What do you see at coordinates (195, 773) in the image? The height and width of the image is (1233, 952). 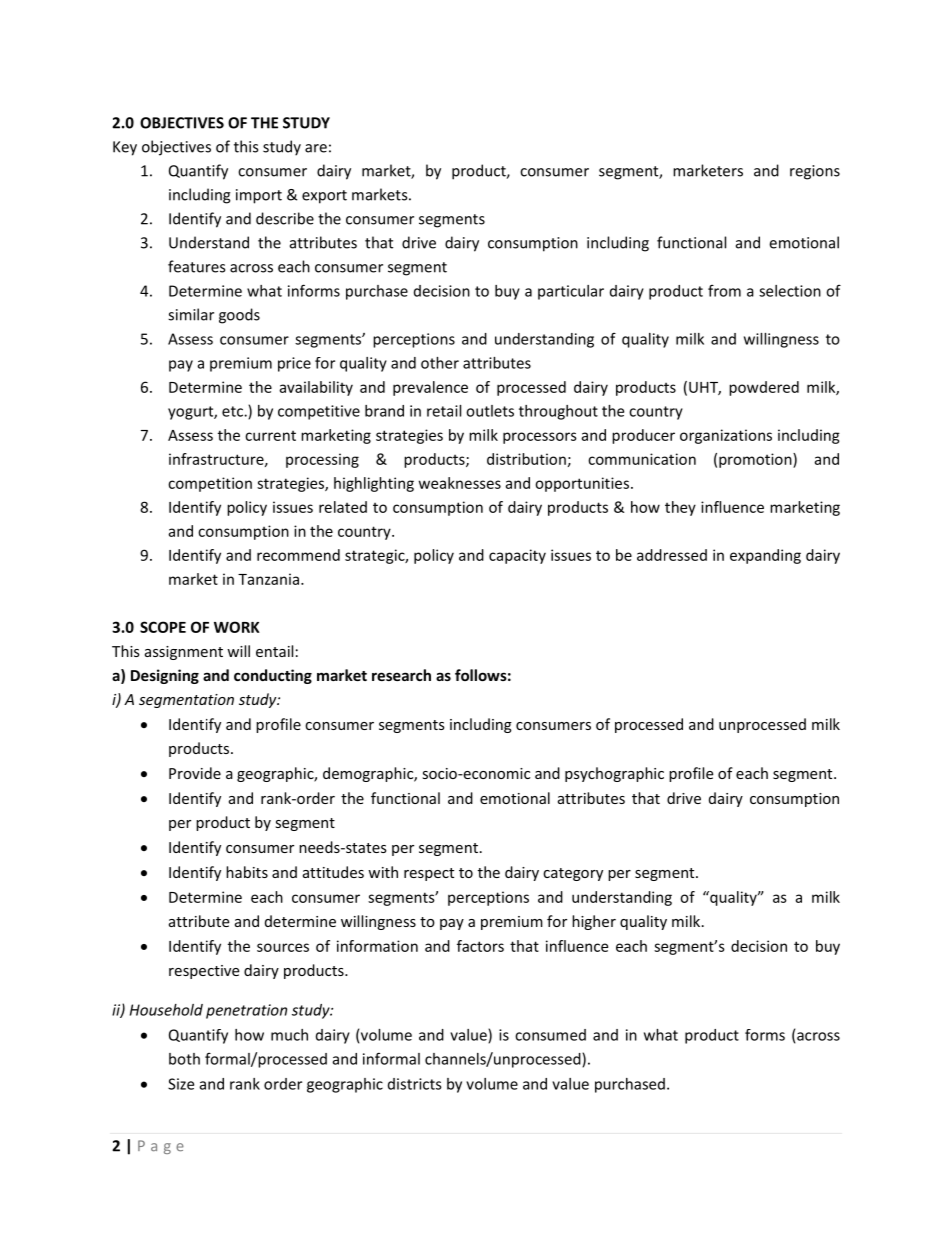 I see `Provide` at bounding box center [195, 773].
